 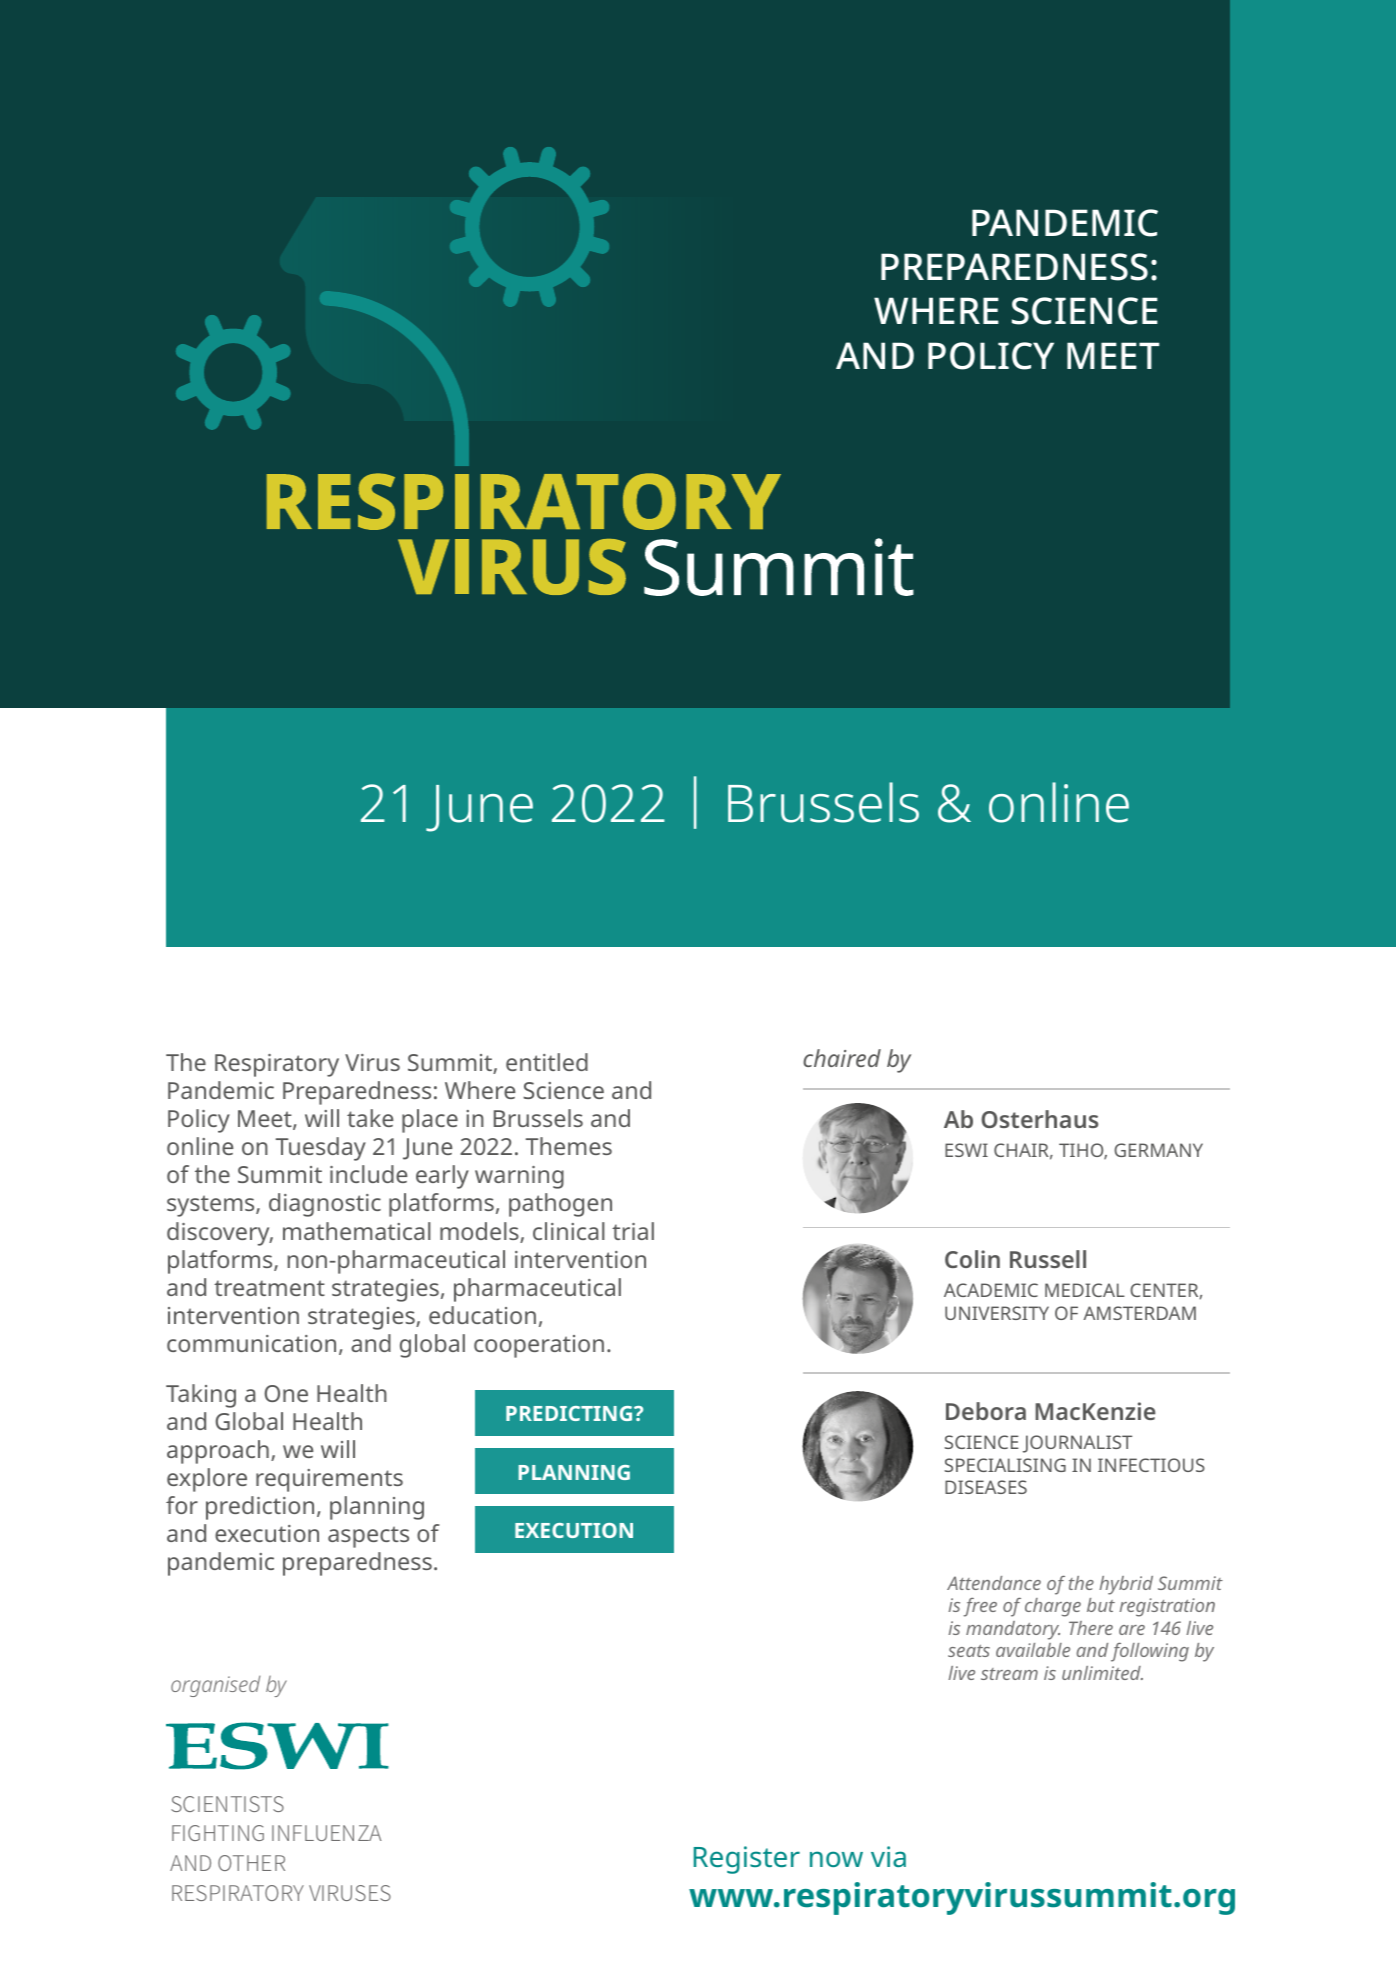 I want to click on communication, so click(x=251, y=1343).
